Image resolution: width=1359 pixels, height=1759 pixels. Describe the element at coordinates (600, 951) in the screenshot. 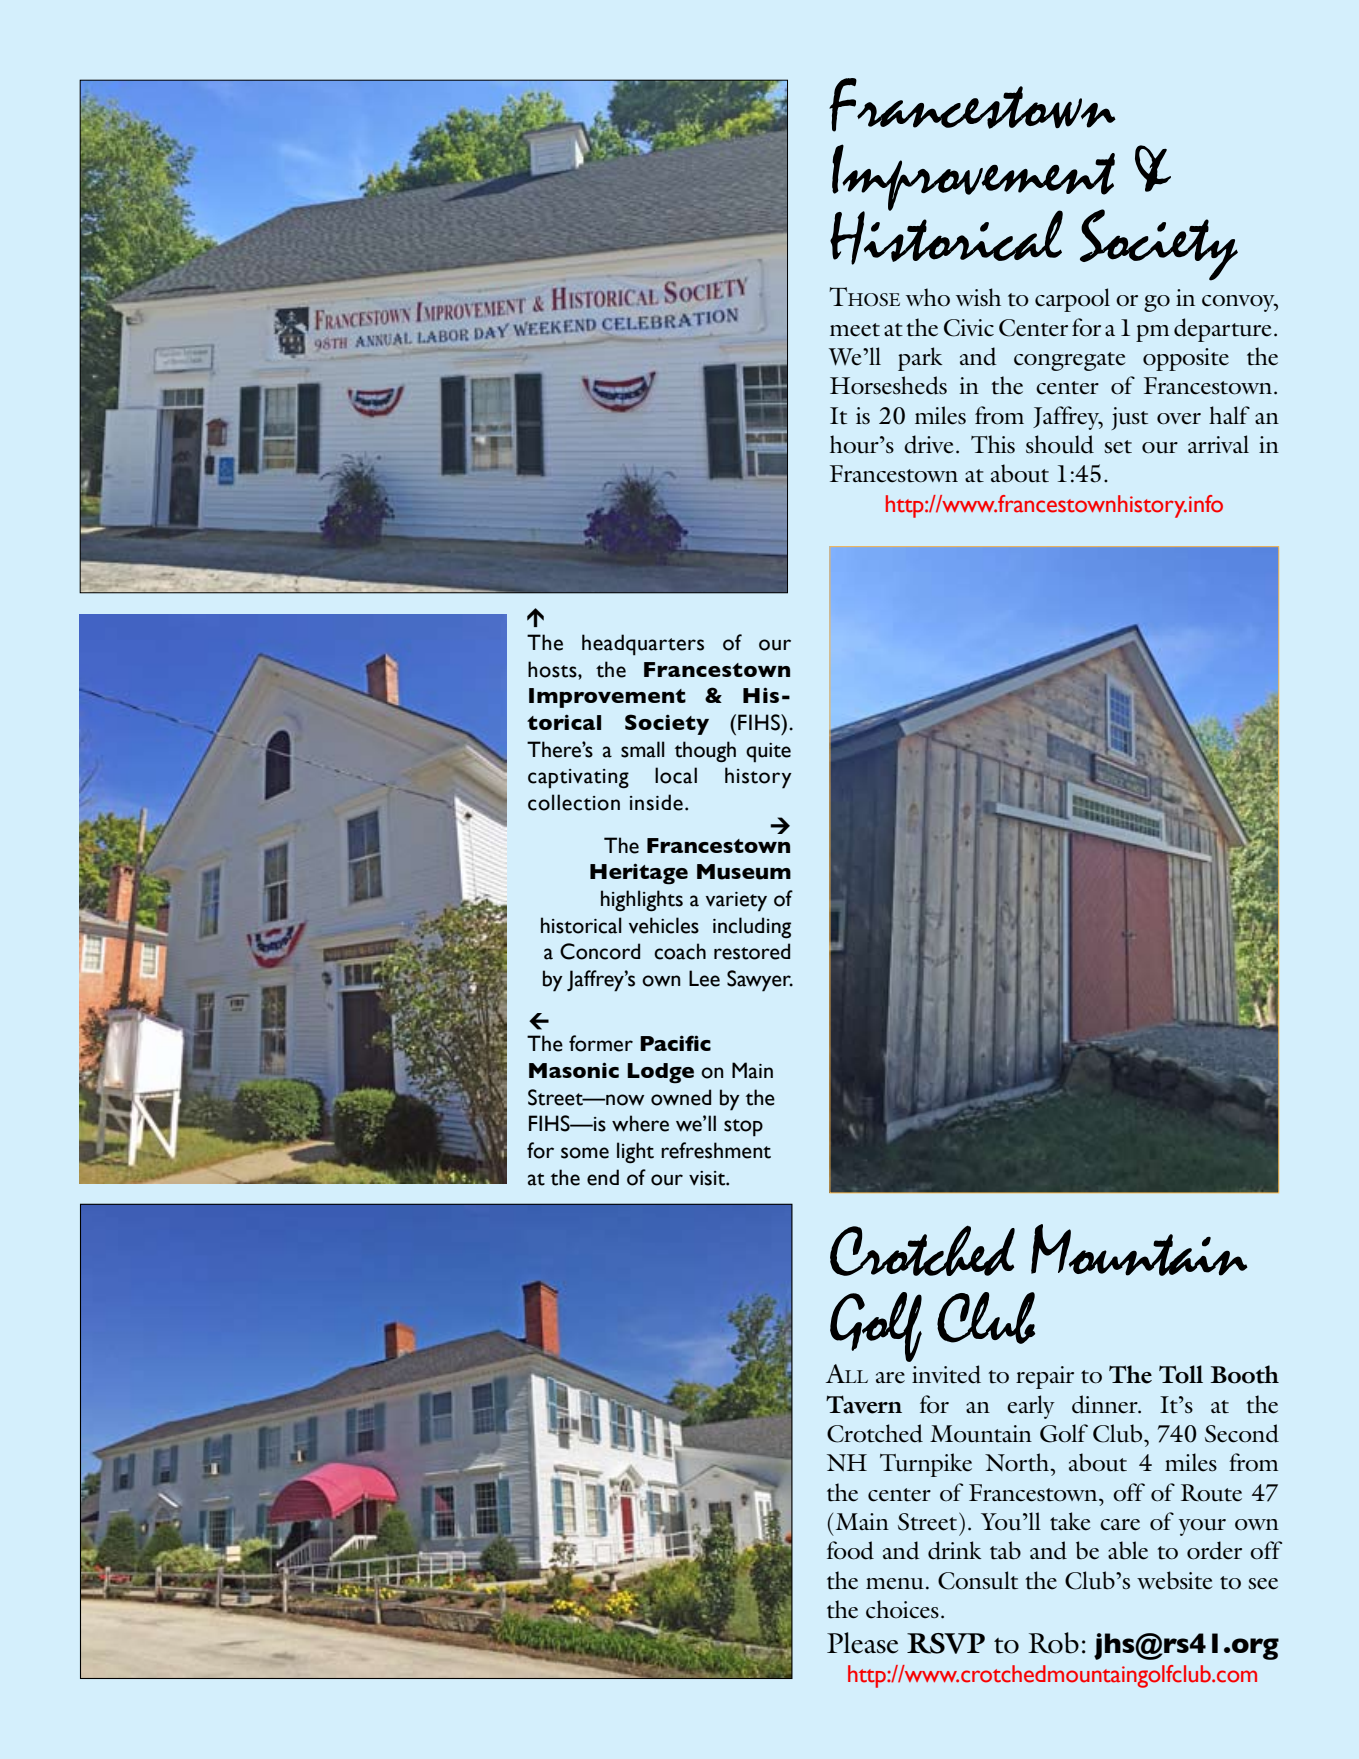

I see `Concord` at that location.
